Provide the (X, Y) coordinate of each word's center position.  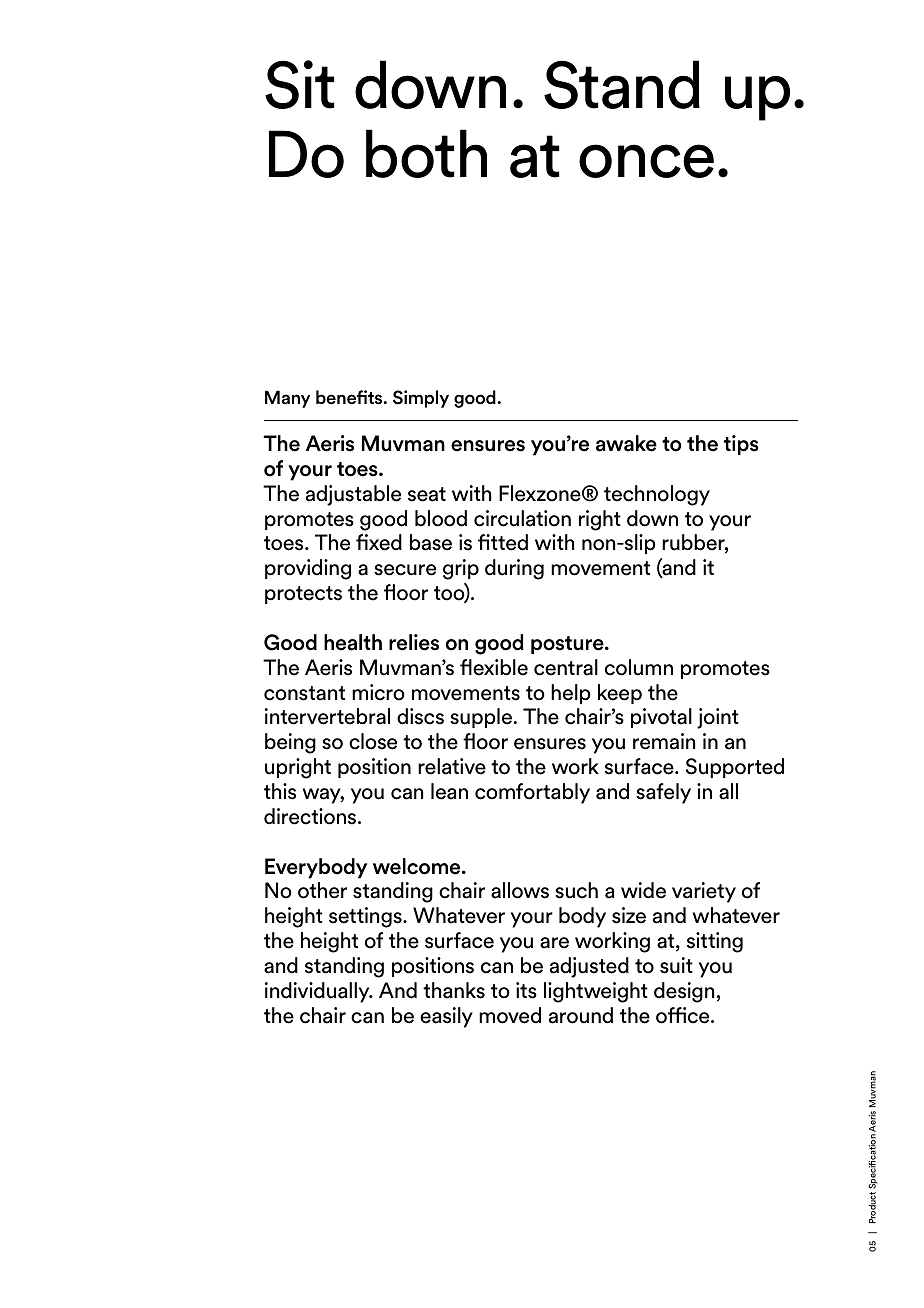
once (646, 161)
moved (510, 1015)
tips (741, 445)
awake (626, 443)
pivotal (661, 718)
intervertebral (327, 716)
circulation (522, 518)
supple (481, 718)
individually (318, 992)
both (426, 153)
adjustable (353, 495)
